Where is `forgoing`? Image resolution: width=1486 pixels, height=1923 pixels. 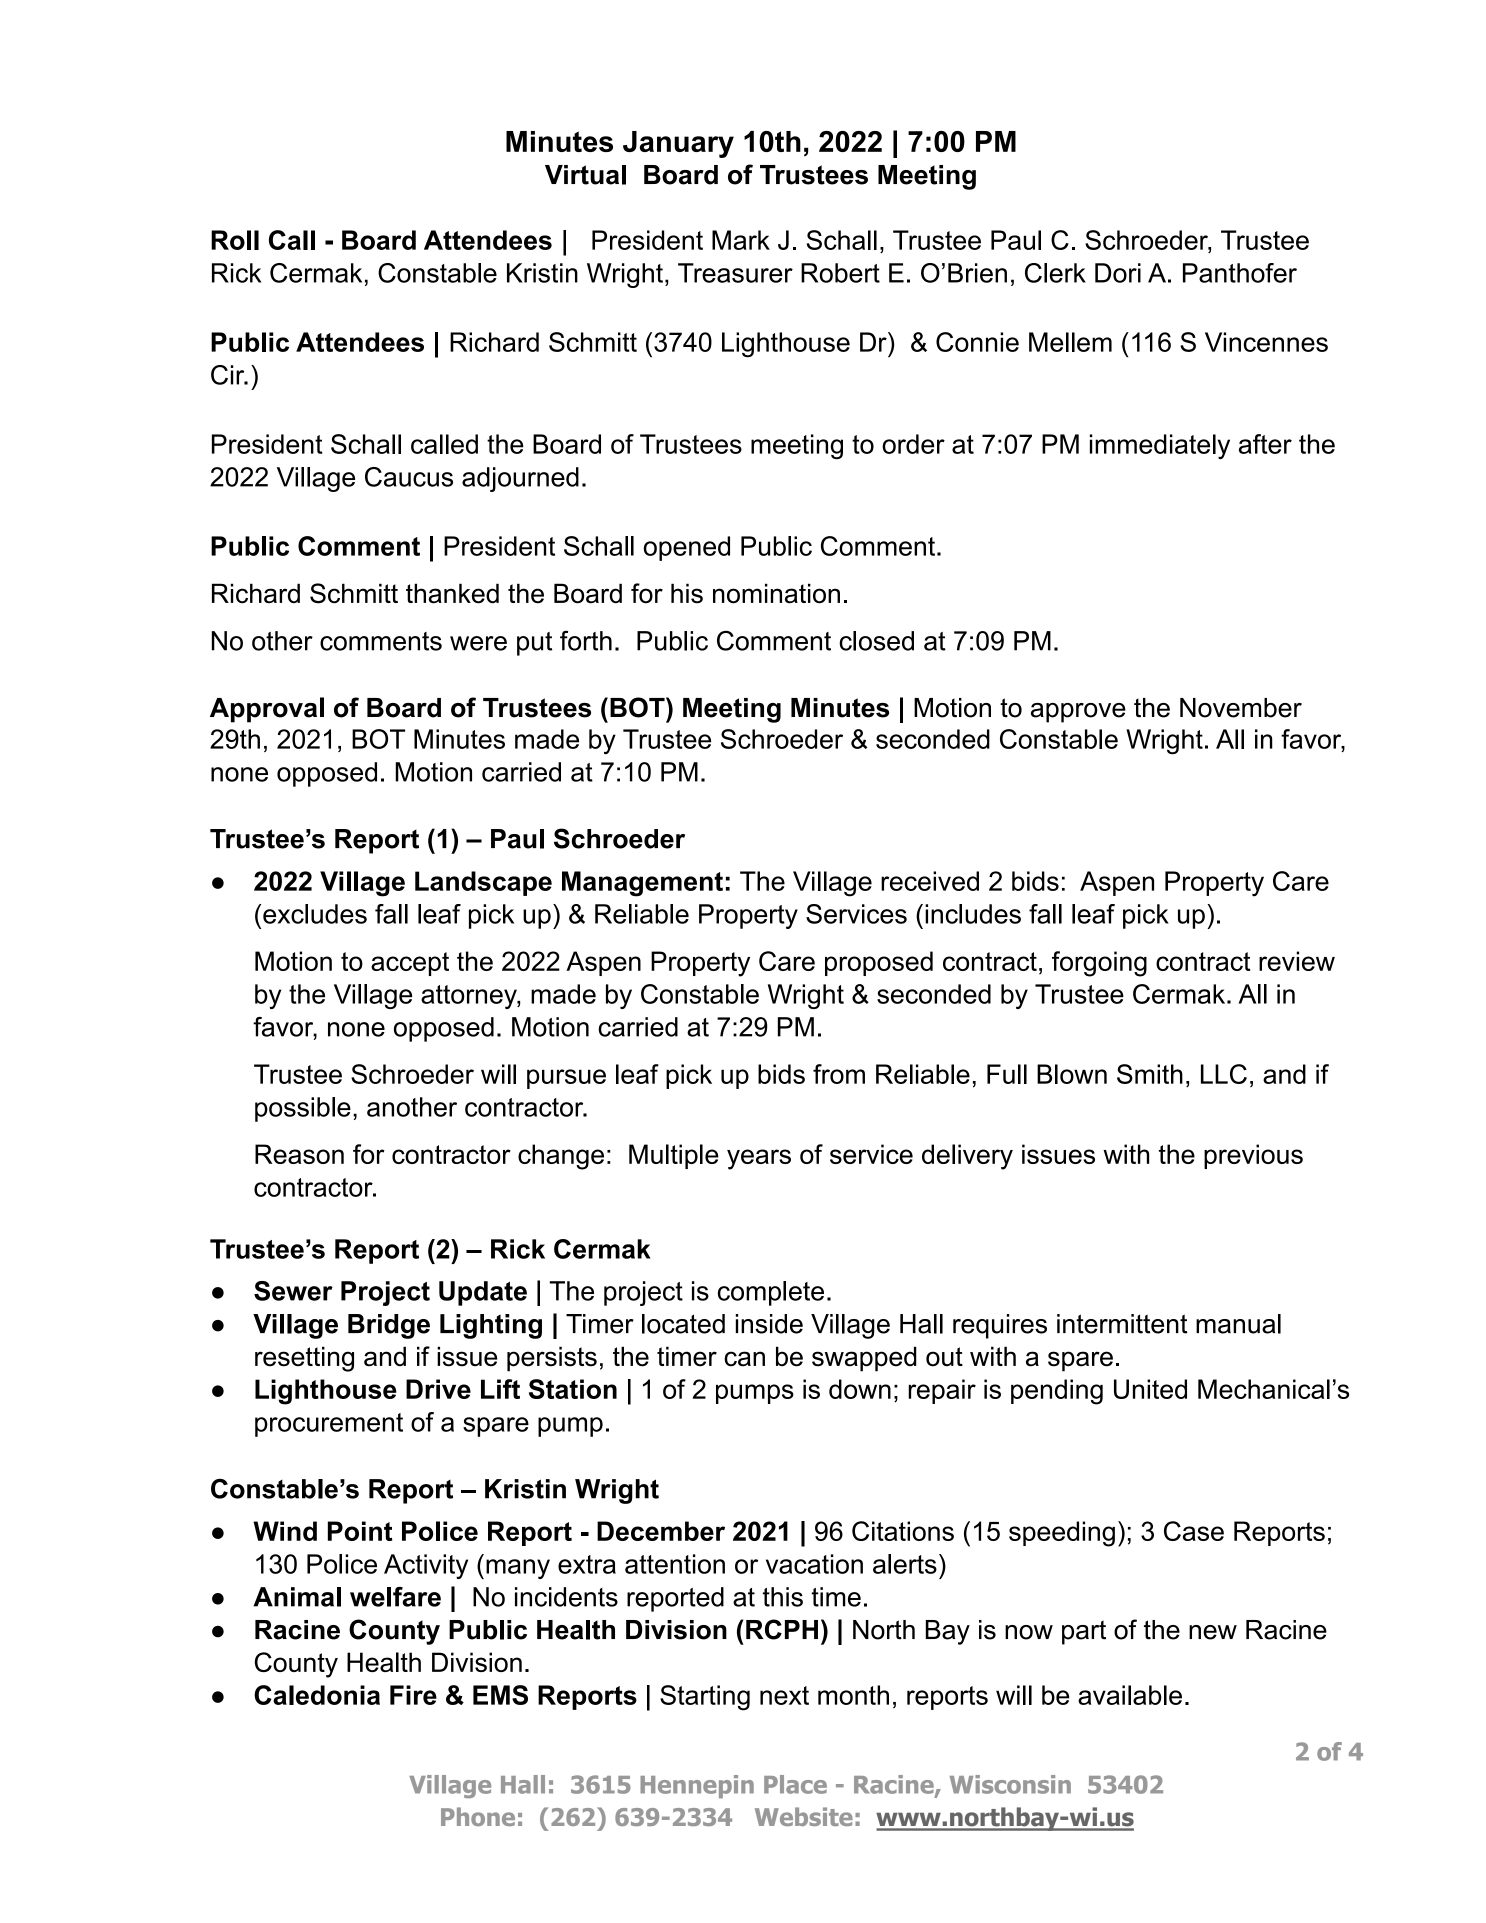 forgoing is located at coordinates (1099, 964).
